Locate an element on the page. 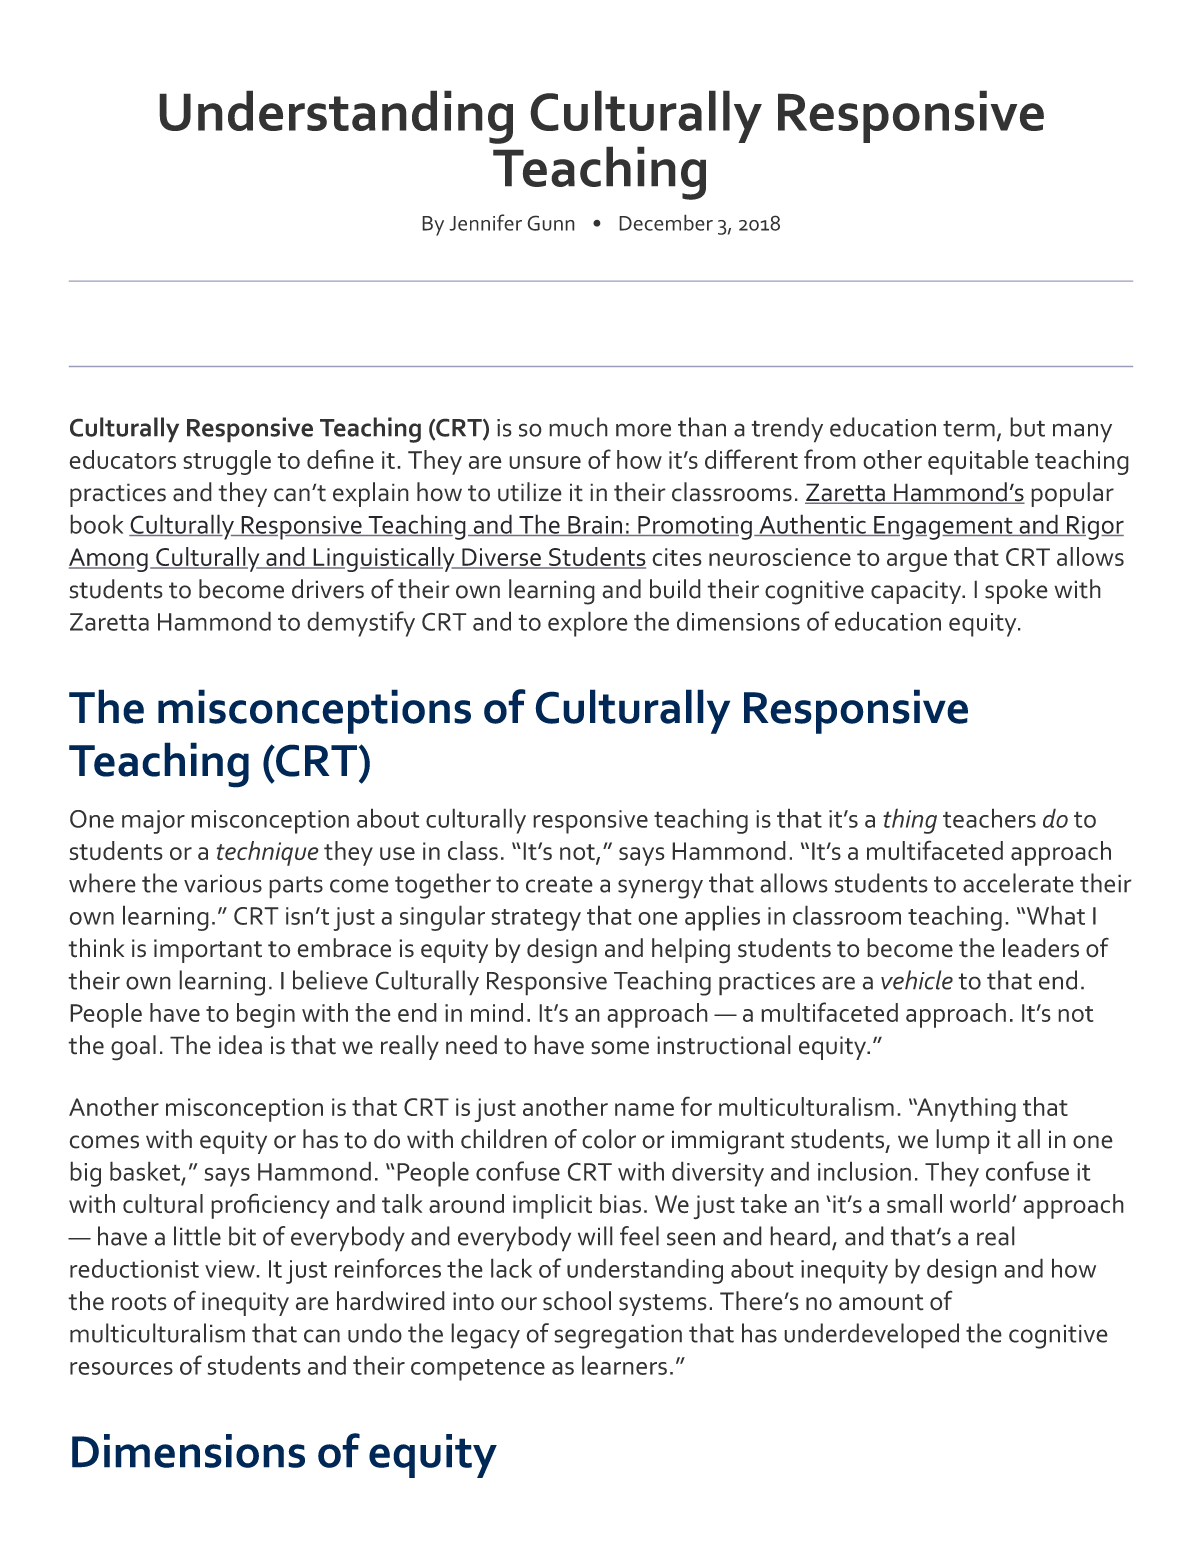 This image has width=1200, height=1553. major is located at coordinates (153, 822).
